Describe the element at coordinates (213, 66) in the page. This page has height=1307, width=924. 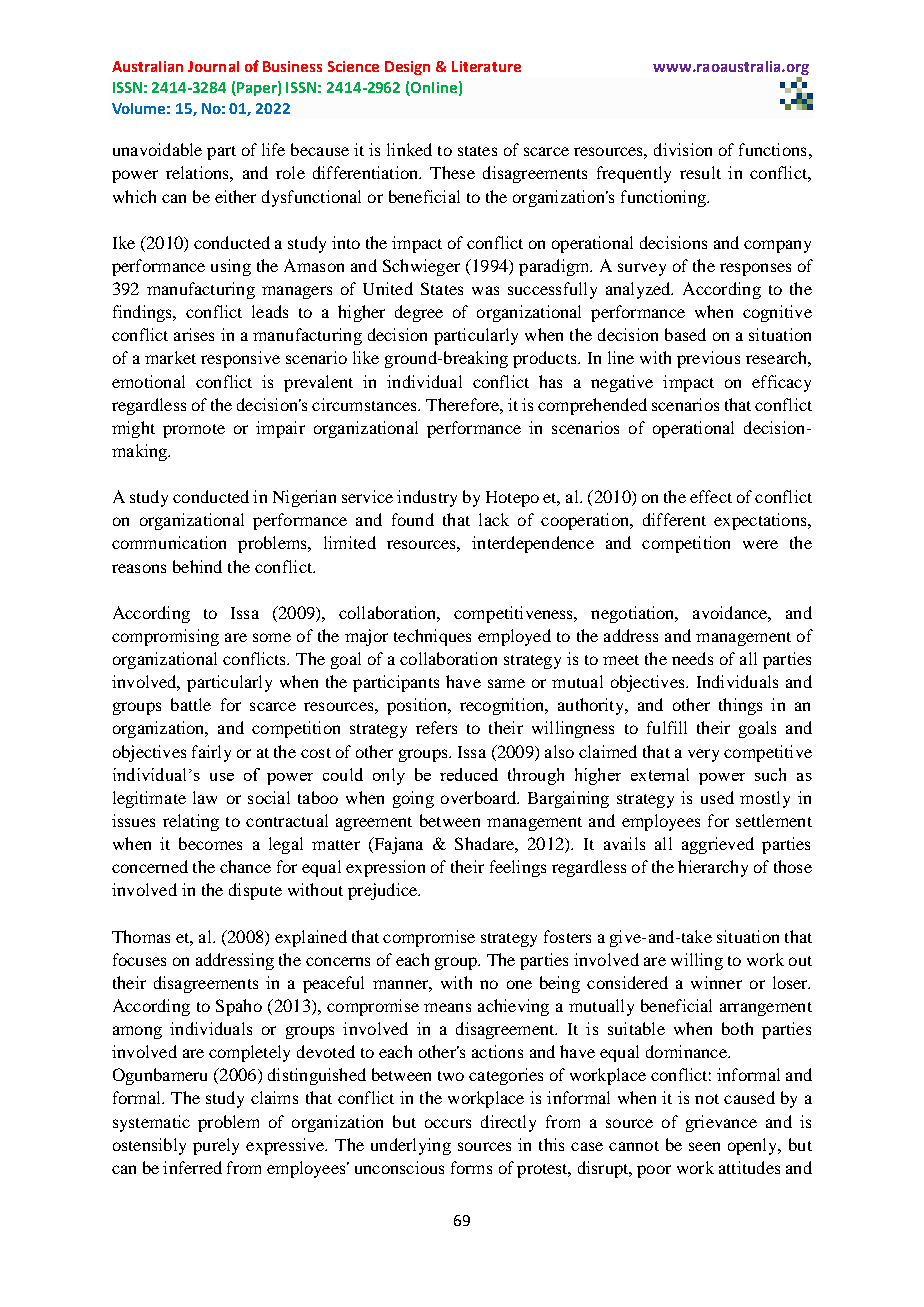
I see `Journal` at that location.
